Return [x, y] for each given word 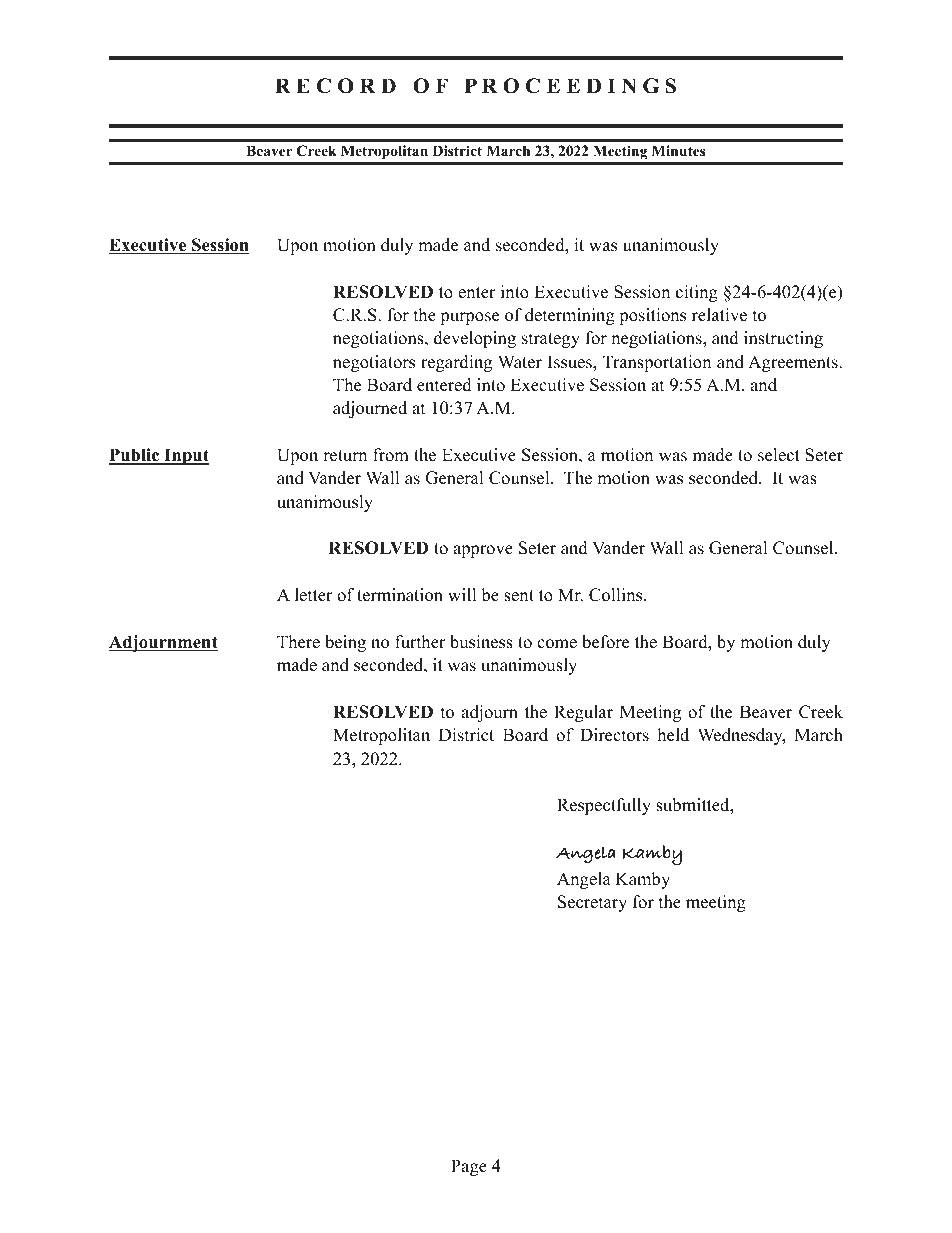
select [779, 455]
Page [469, 1167]
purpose [469, 318]
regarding [456, 363]
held [673, 735]
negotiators [374, 363]
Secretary [592, 903]
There [298, 642]
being [345, 643]
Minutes [678, 150]
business [481, 642]
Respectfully [604, 806]
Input [185, 456]
